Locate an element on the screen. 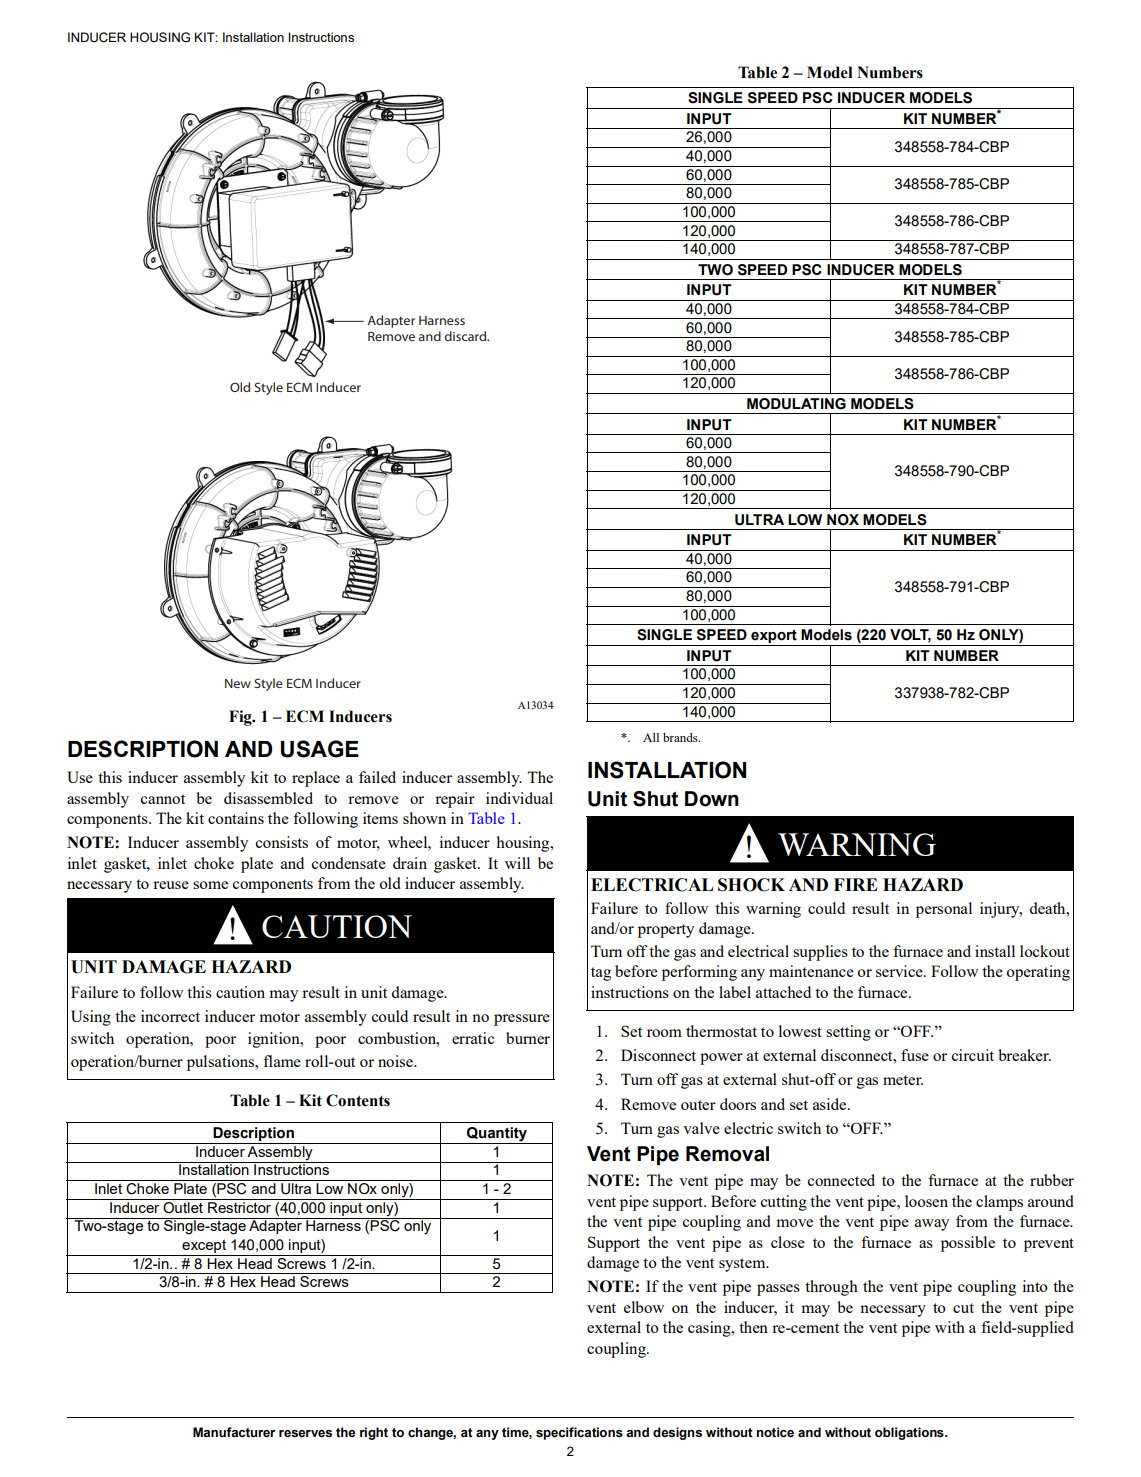  MODULATING is located at coordinates (796, 404).
